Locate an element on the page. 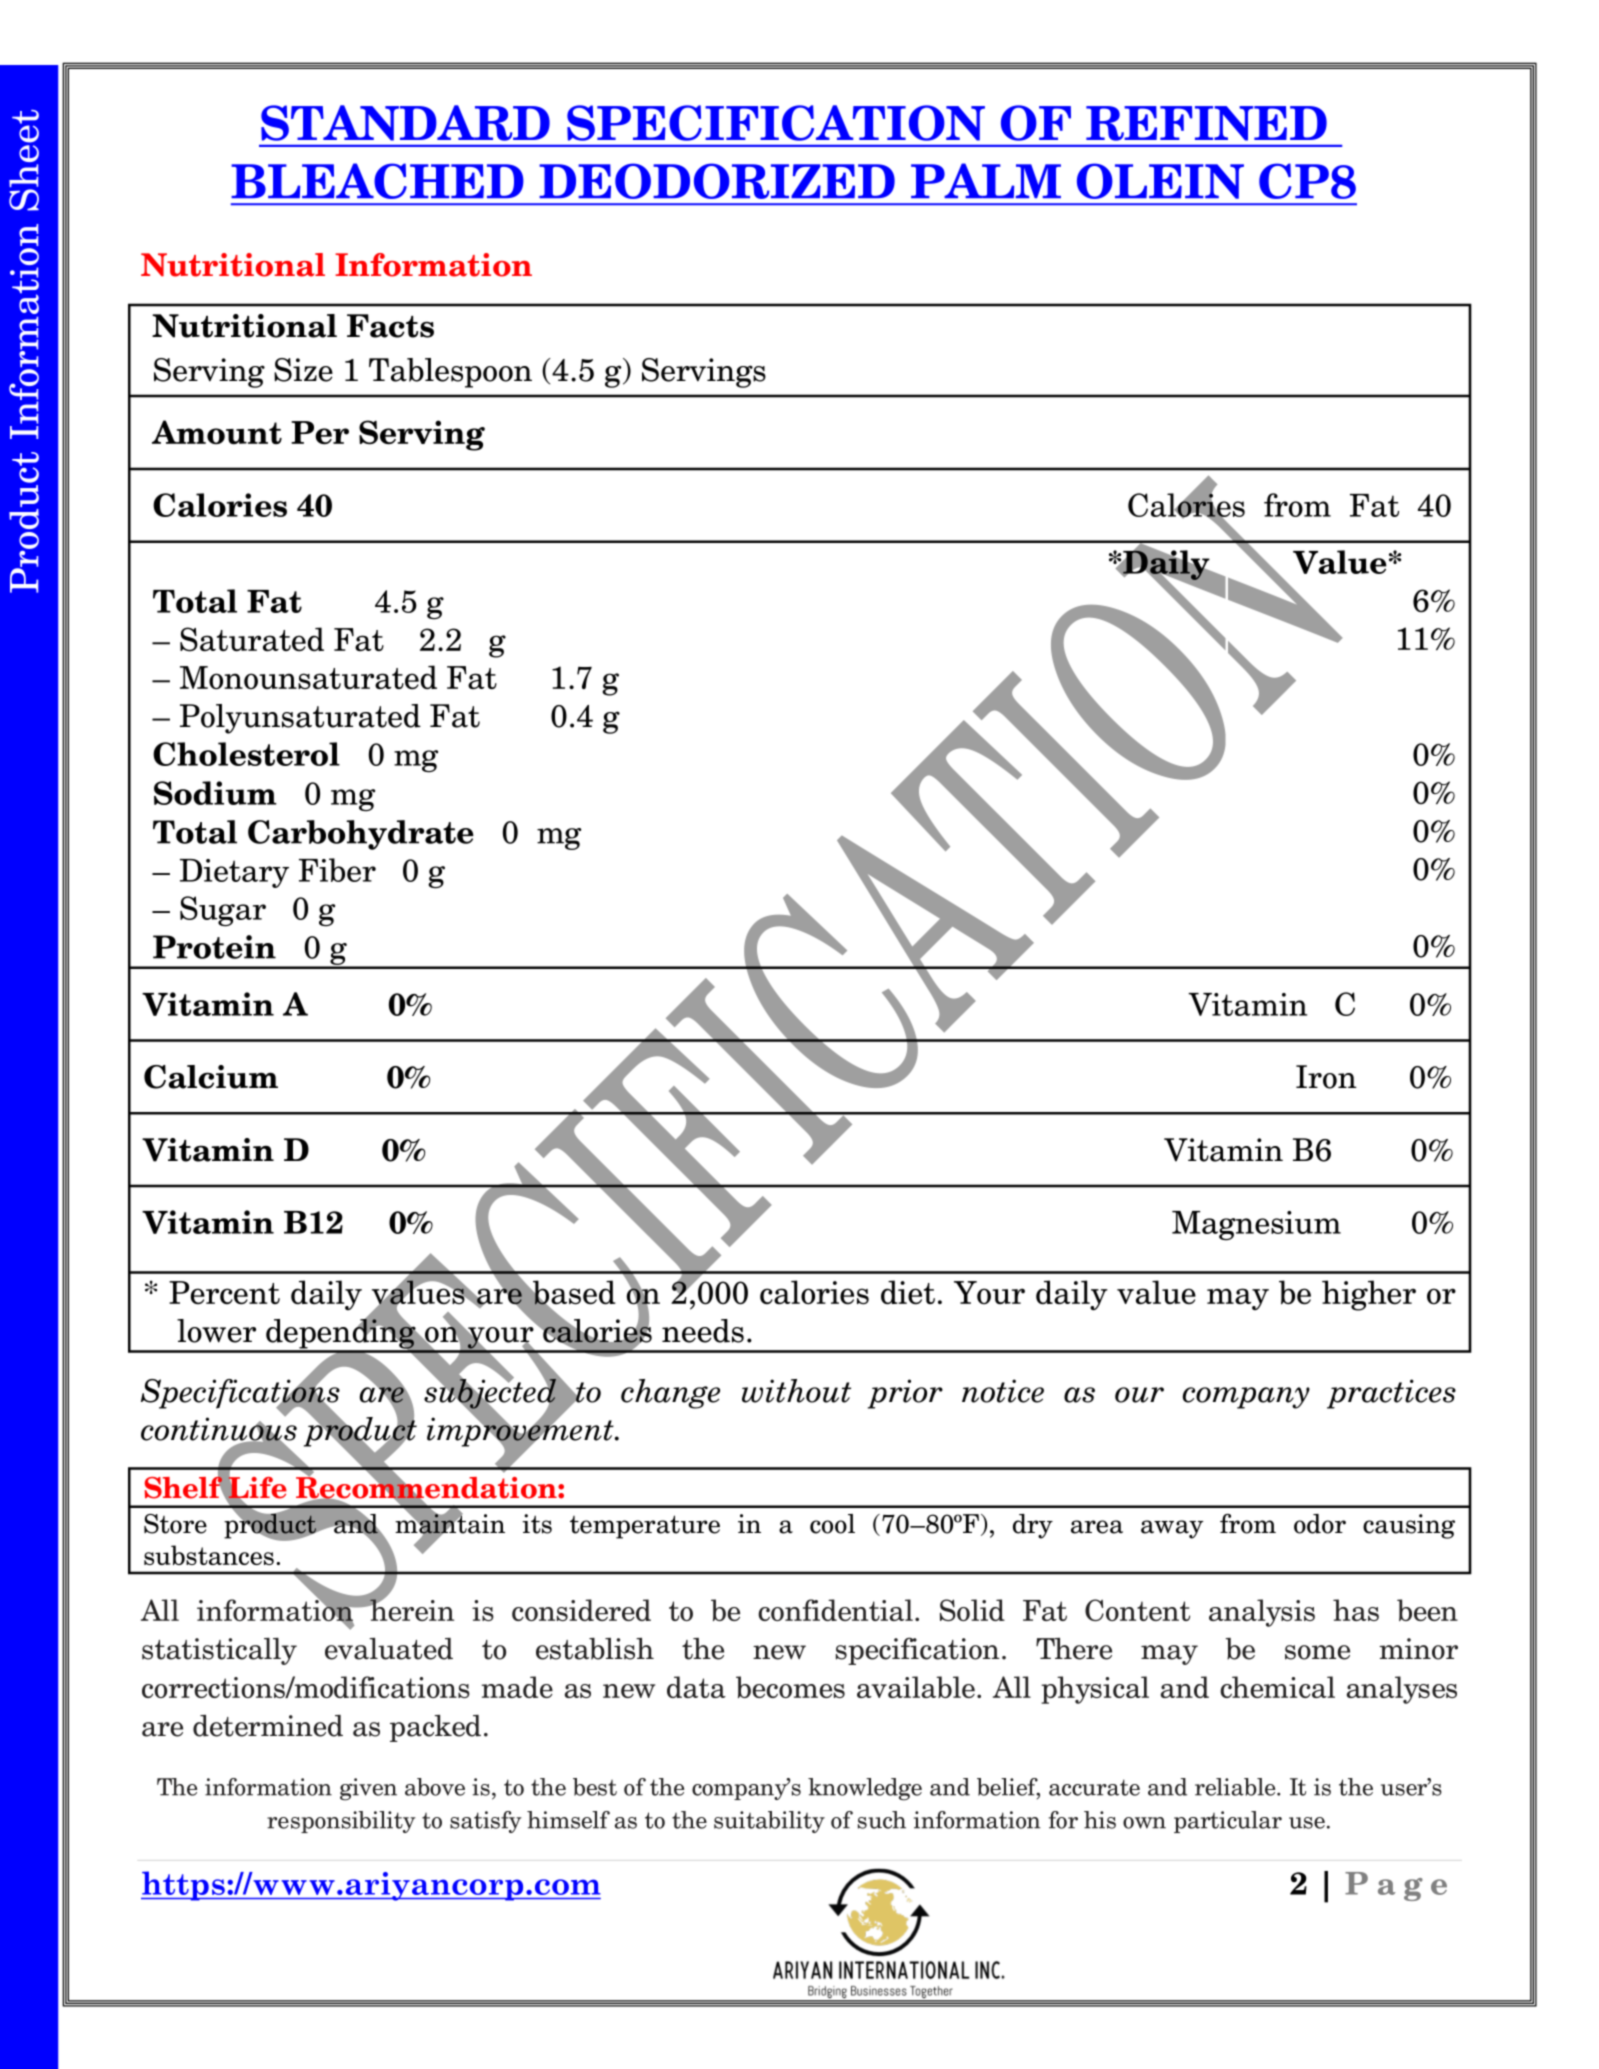 The height and width of the document is (2069, 1599). Protein is located at coordinates (214, 947).
